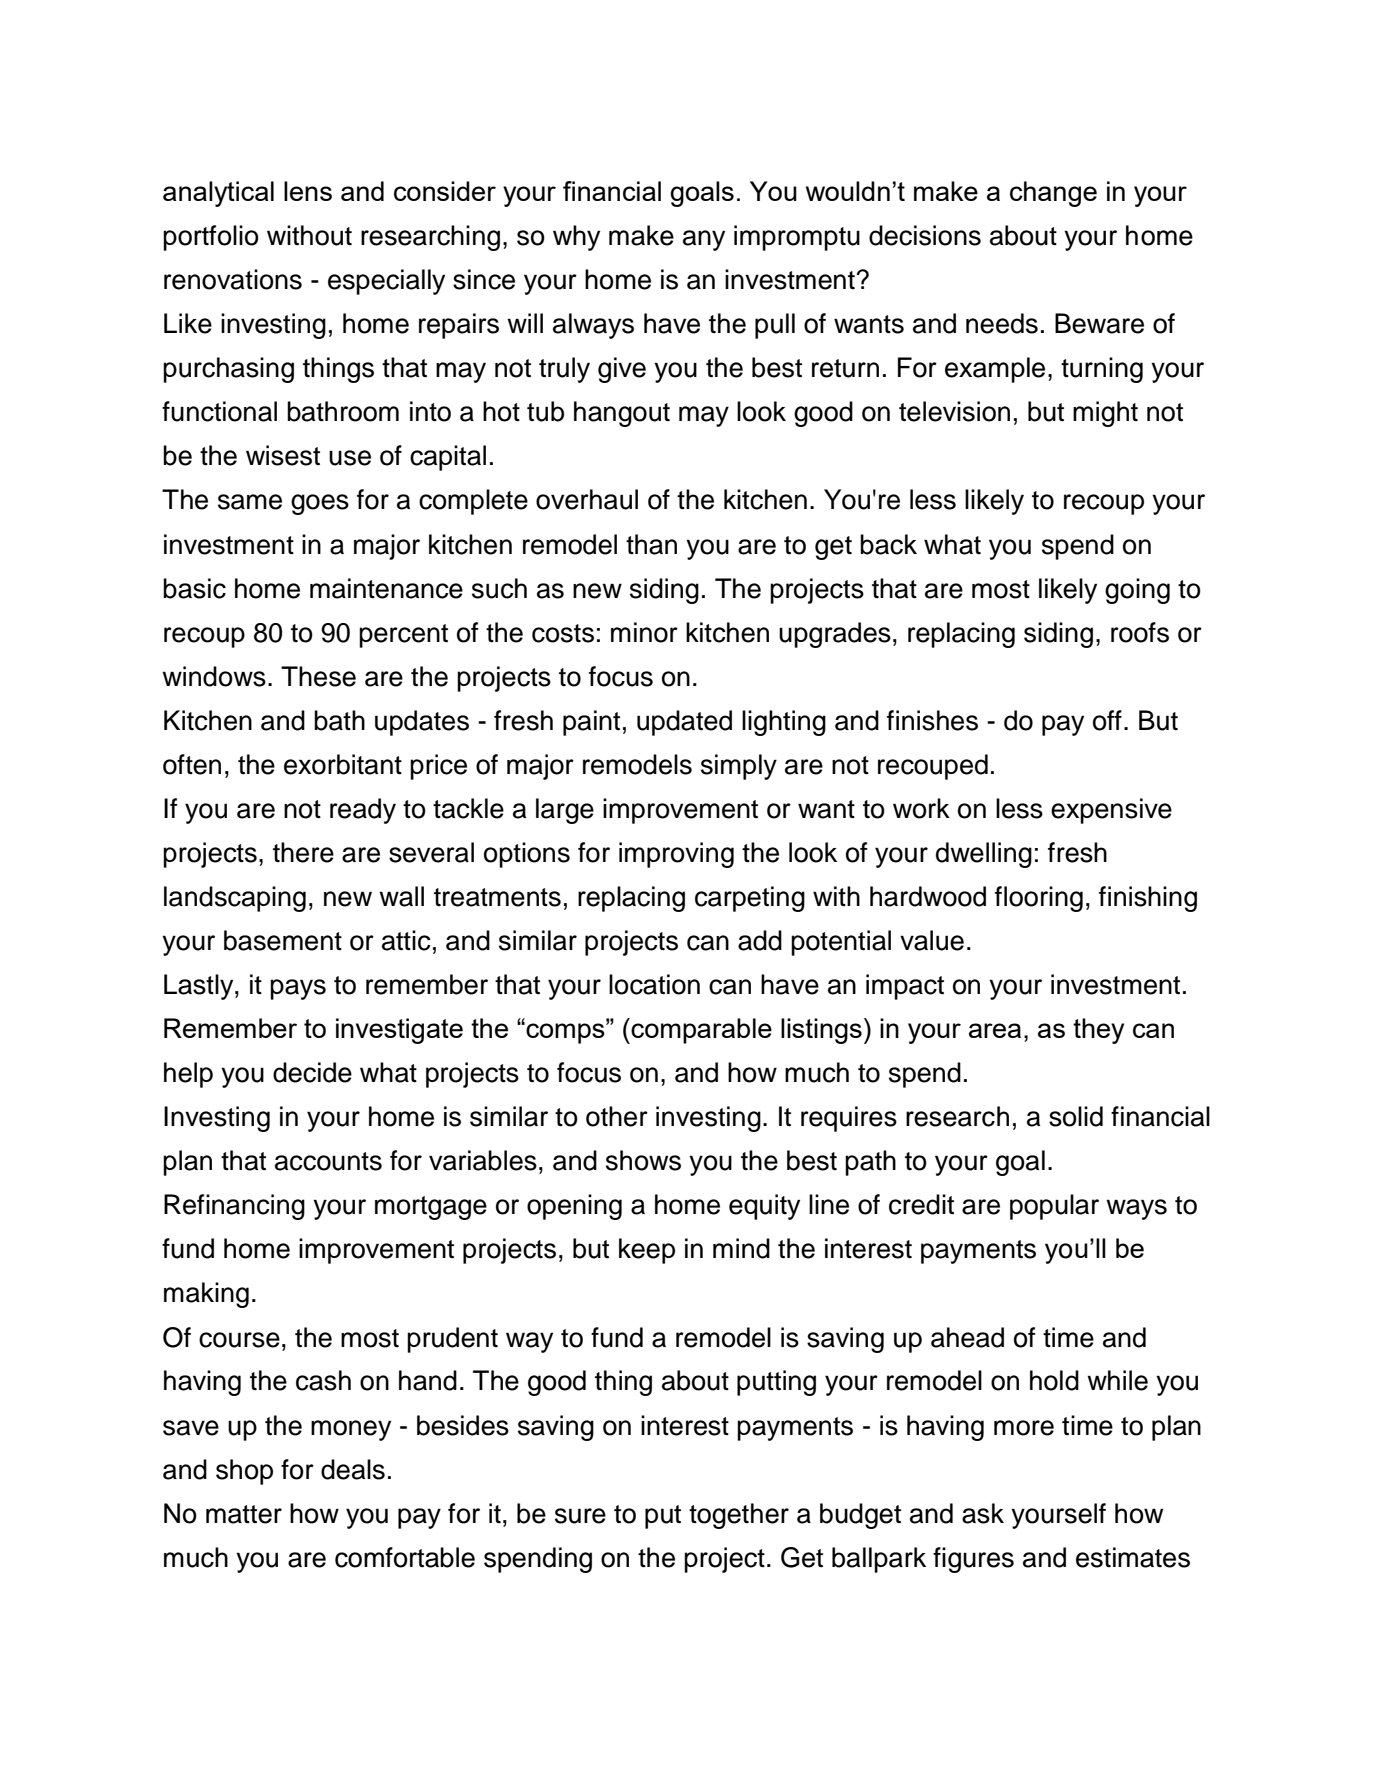  I want to click on popular, so click(1054, 1207).
